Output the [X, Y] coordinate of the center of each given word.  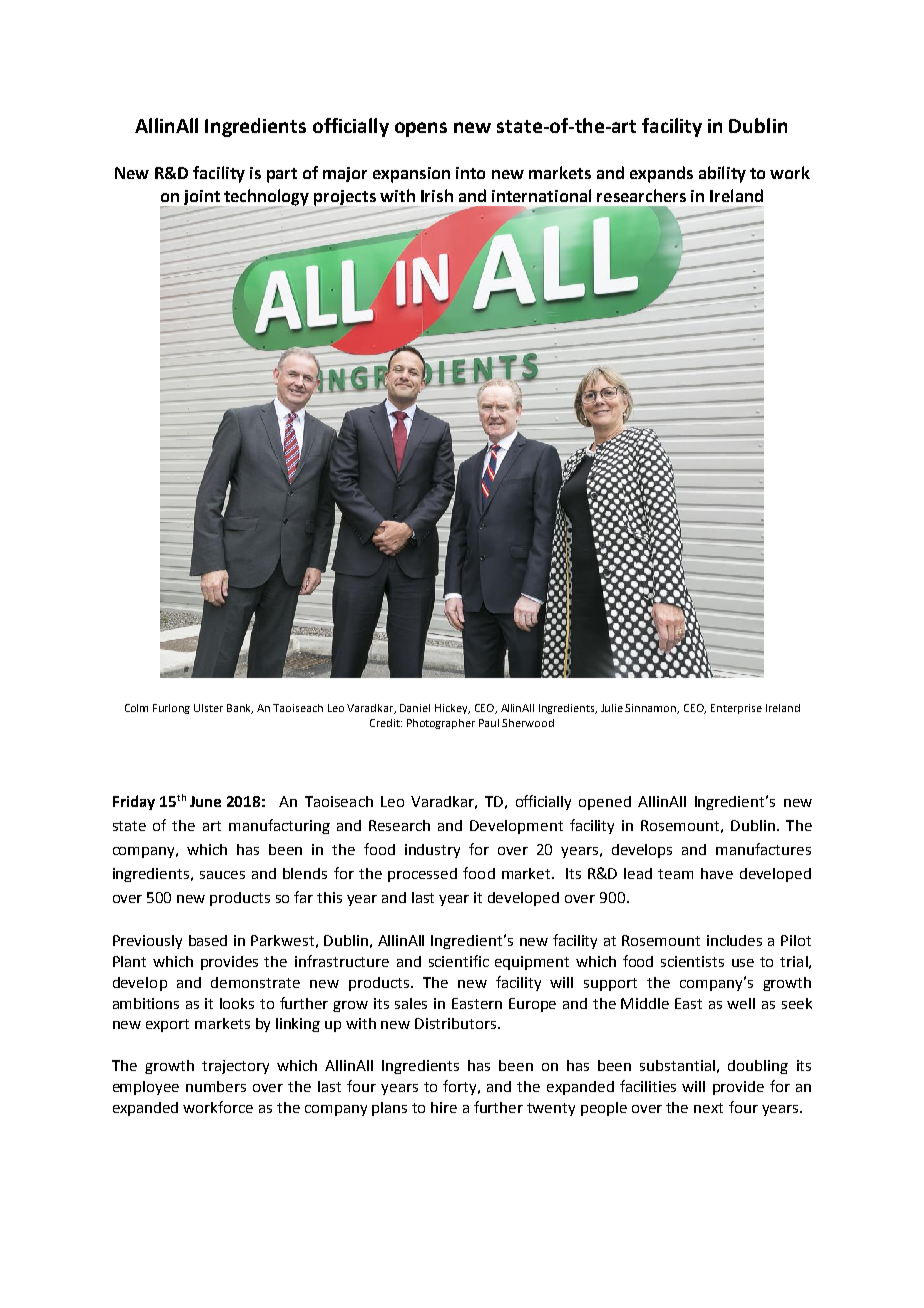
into [470, 173]
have [717, 873]
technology [265, 198]
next [708, 1108]
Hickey [452, 709]
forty [461, 1087]
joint [203, 199]
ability [722, 174]
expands [661, 174]
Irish [437, 195]
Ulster [208, 708]
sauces [222, 875]
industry [432, 851]
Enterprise [736, 709]
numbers [216, 1086]
